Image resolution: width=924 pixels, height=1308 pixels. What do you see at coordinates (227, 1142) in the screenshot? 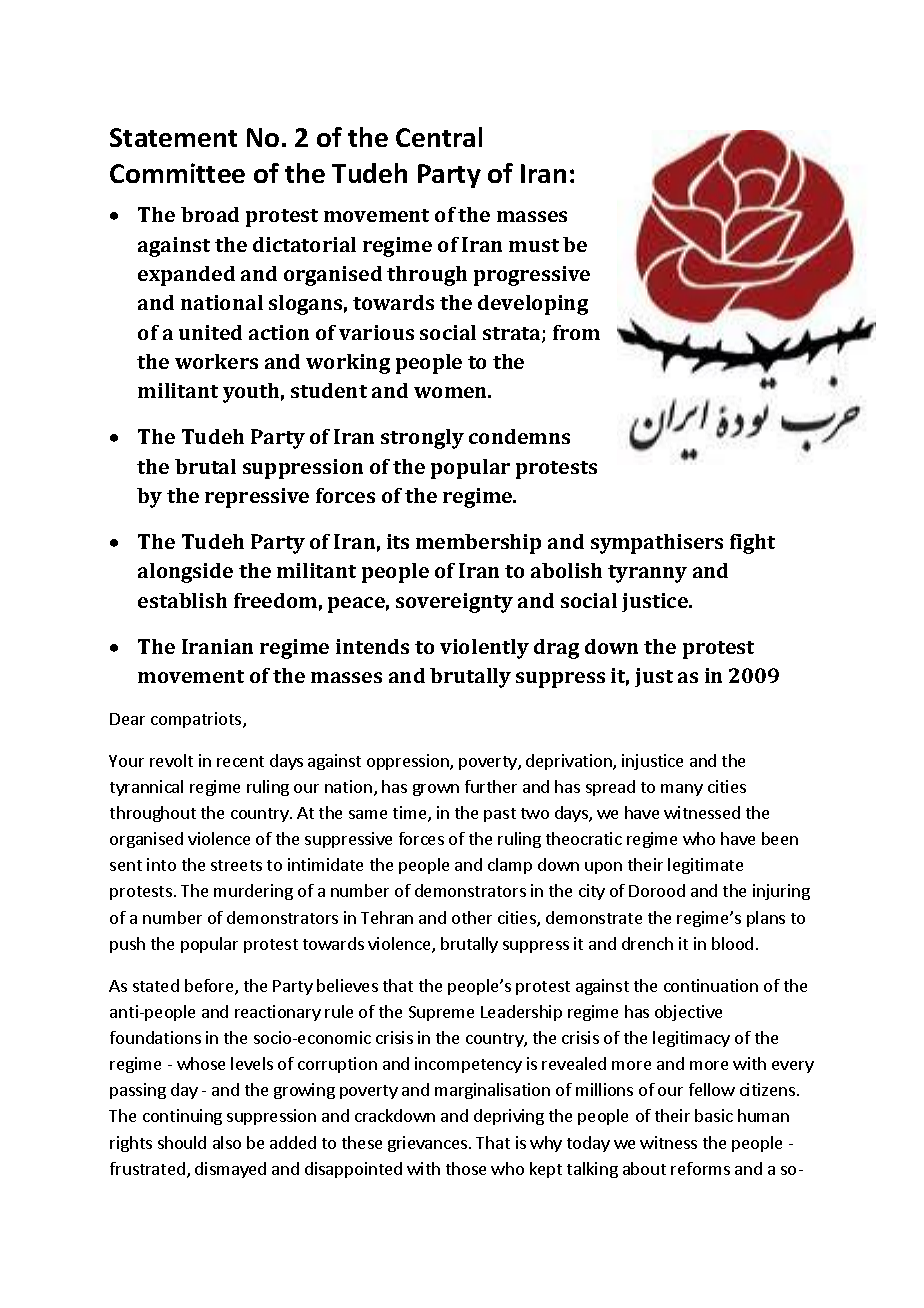
I see `also` at bounding box center [227, 1142].
